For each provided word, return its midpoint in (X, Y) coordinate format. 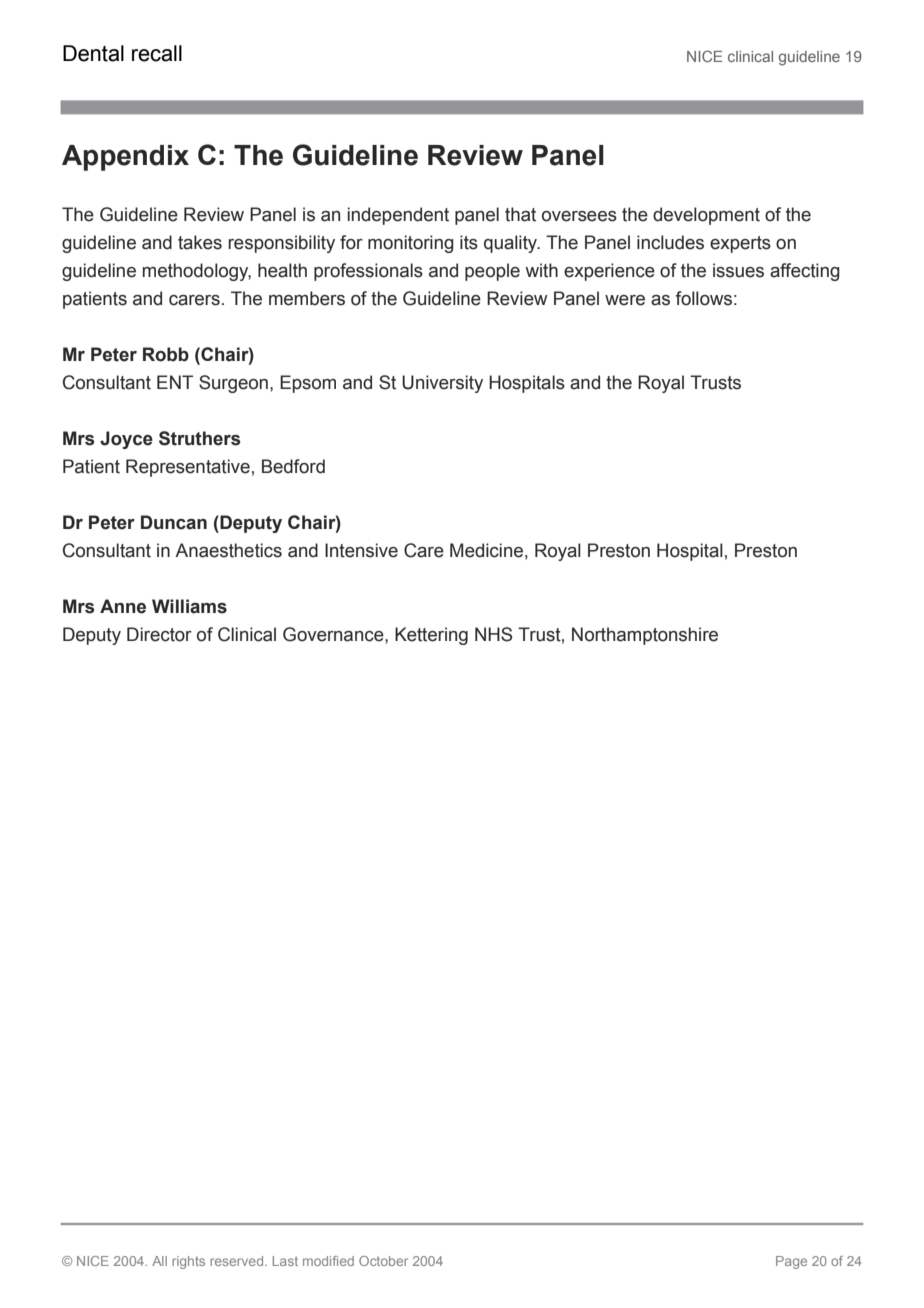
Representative (188, 468)
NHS (493, 634)
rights (188, 1262)
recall (157, 53)
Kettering (431, 636)
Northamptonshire (645, 636)
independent (398, 216)
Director (159, 634)
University (442, 384)
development (706, 216)
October (383, 1261)
